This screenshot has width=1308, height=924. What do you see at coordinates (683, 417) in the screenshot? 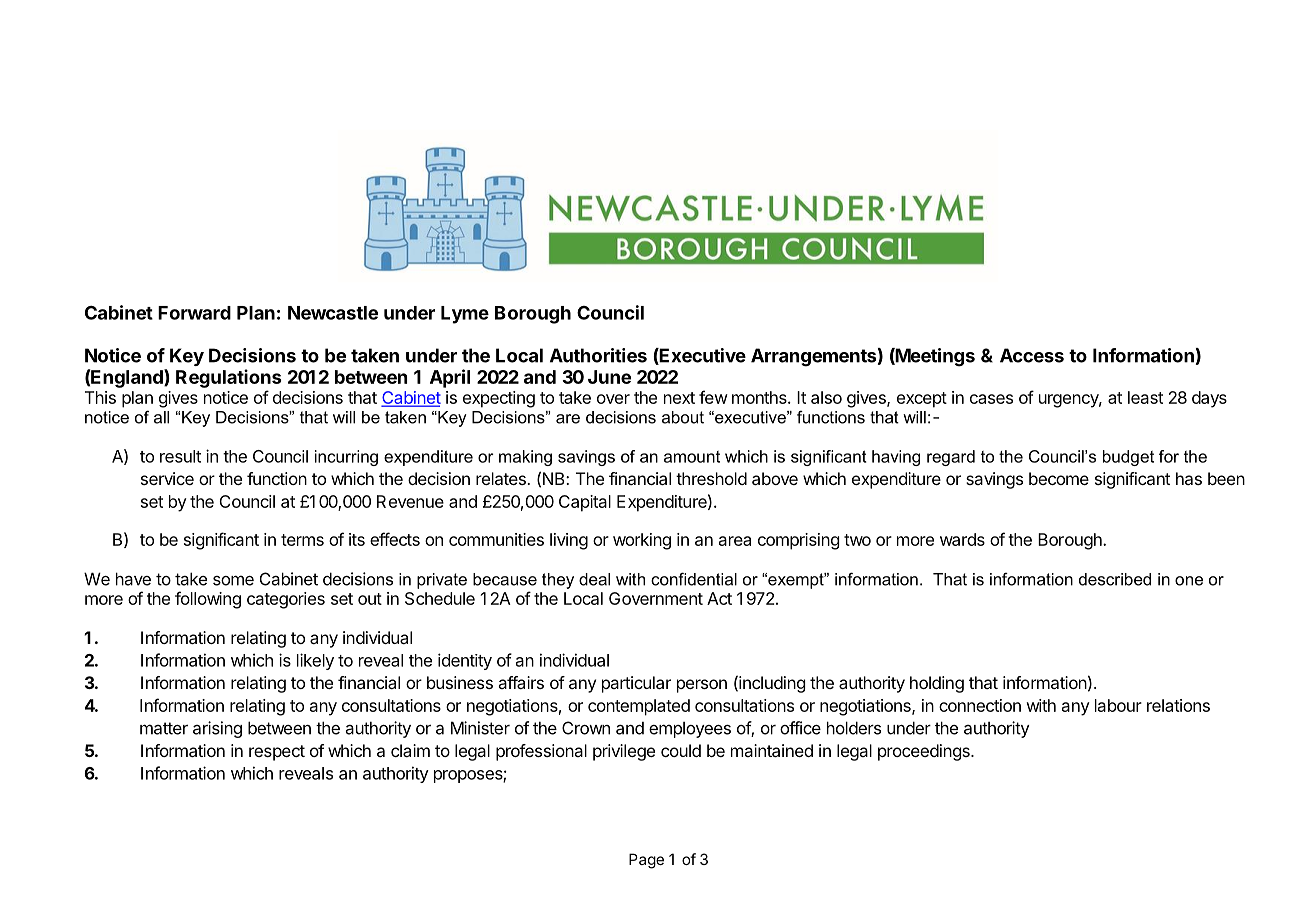
I see `about` at bounding box center [683, 417].
